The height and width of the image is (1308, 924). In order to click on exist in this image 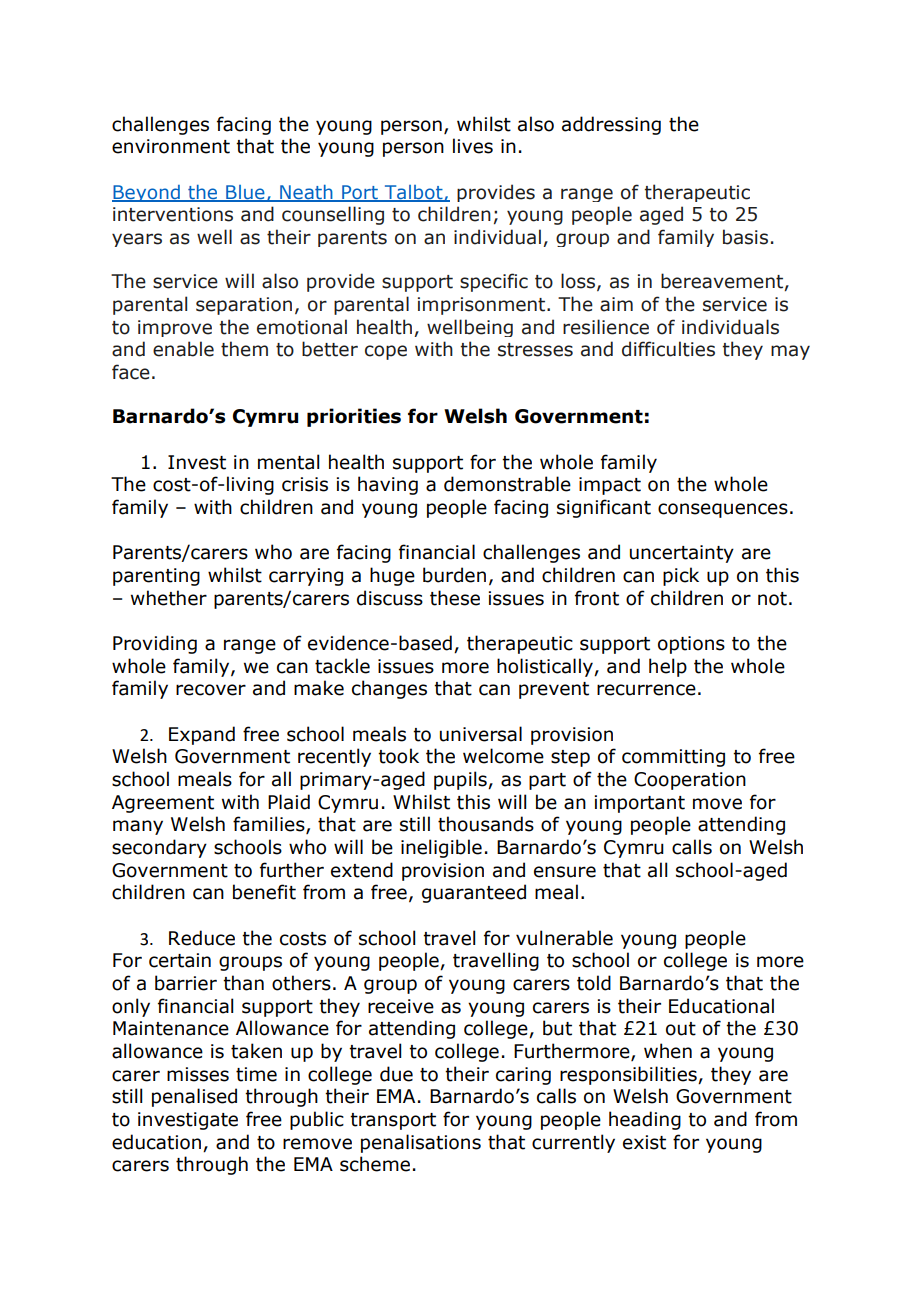, I will do `click(644, 1142)`.
